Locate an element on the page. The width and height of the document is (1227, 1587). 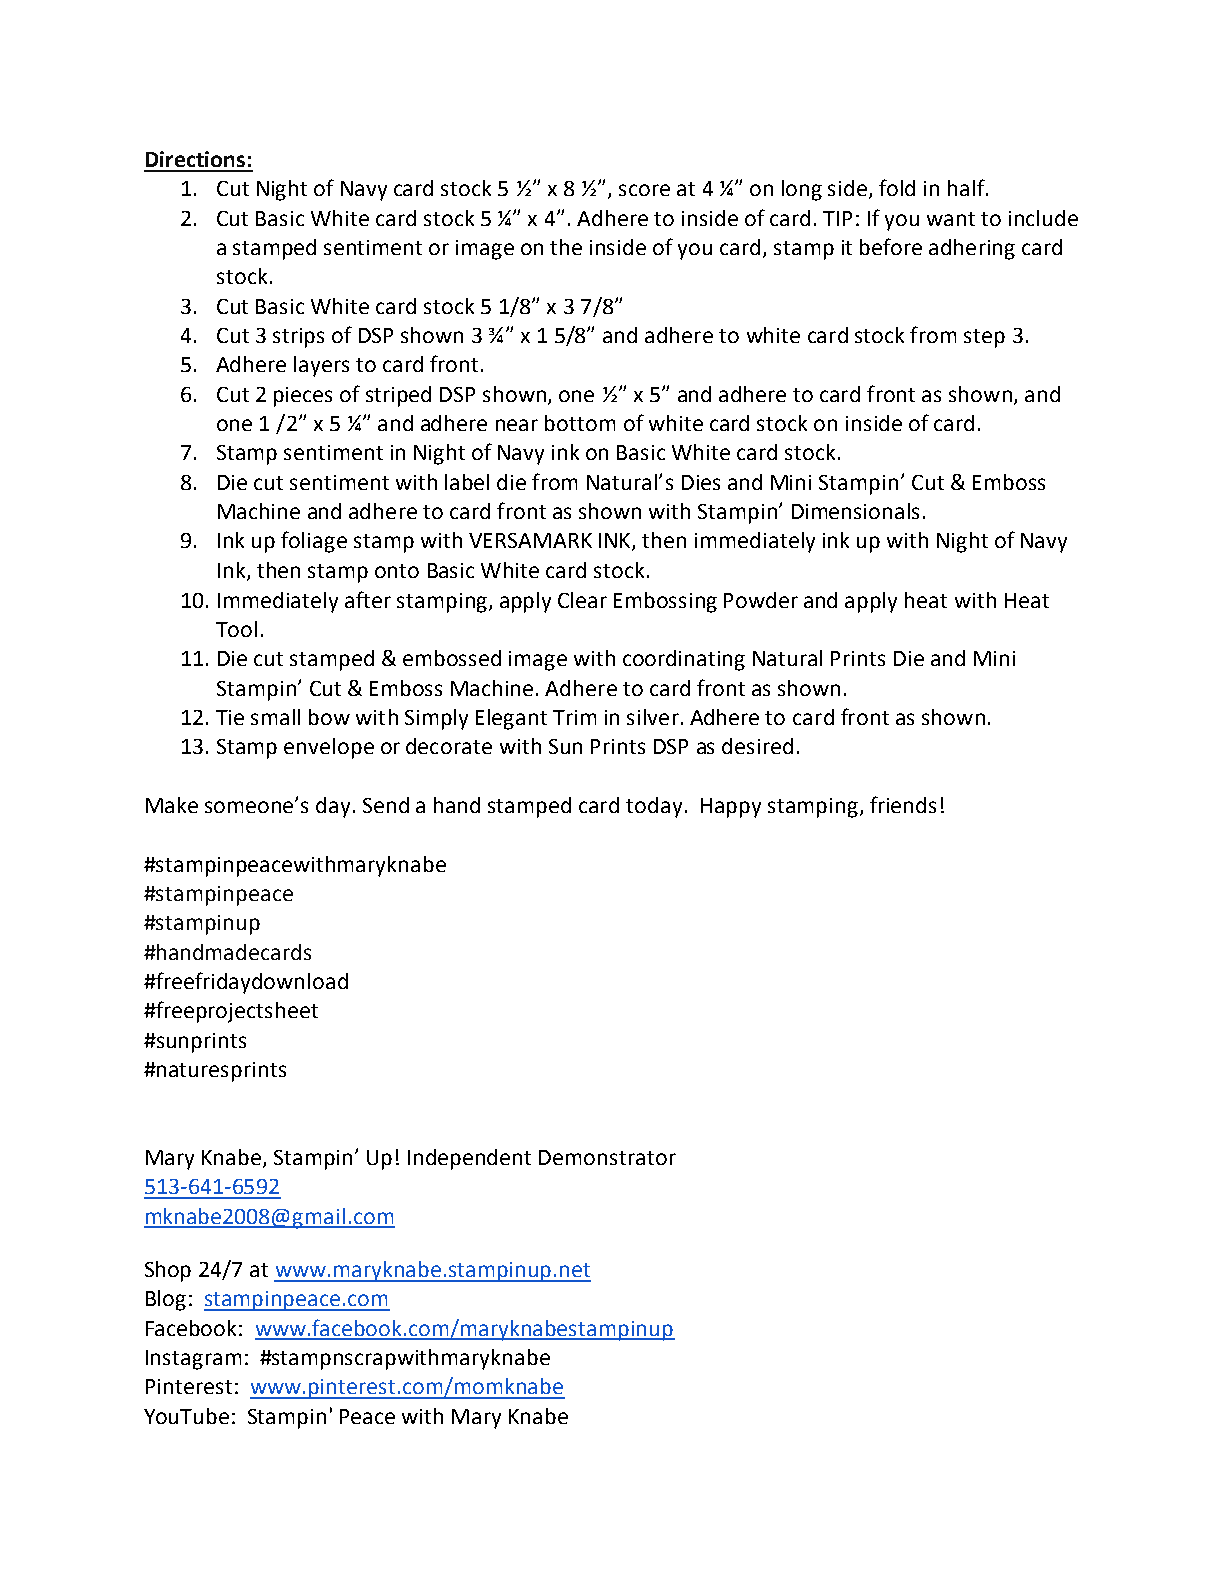
score is located at coordinates (644, 190).
